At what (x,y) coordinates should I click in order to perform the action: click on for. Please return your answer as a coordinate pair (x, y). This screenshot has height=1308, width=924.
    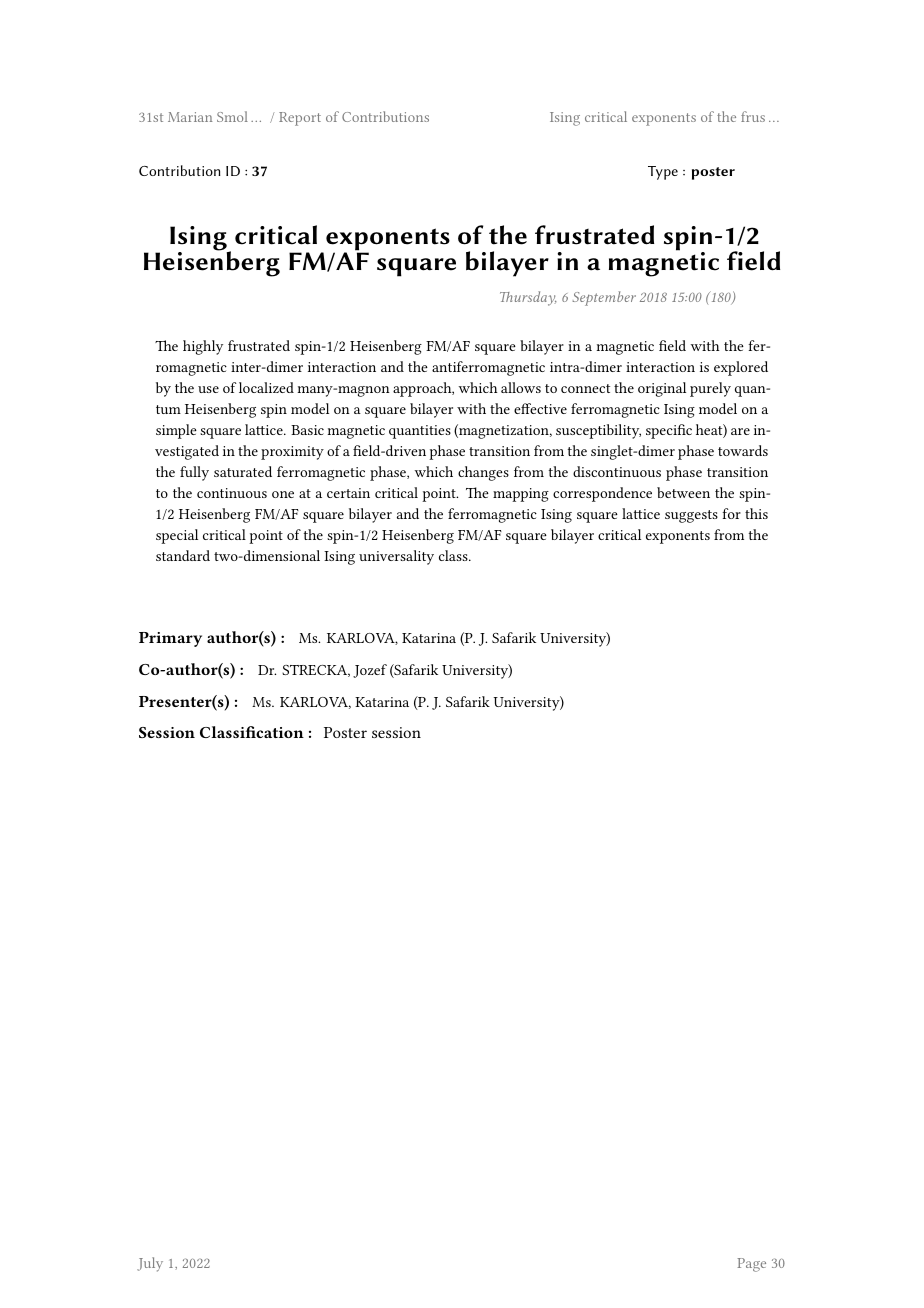
    Looking at the image, I should click on (731, 513).
